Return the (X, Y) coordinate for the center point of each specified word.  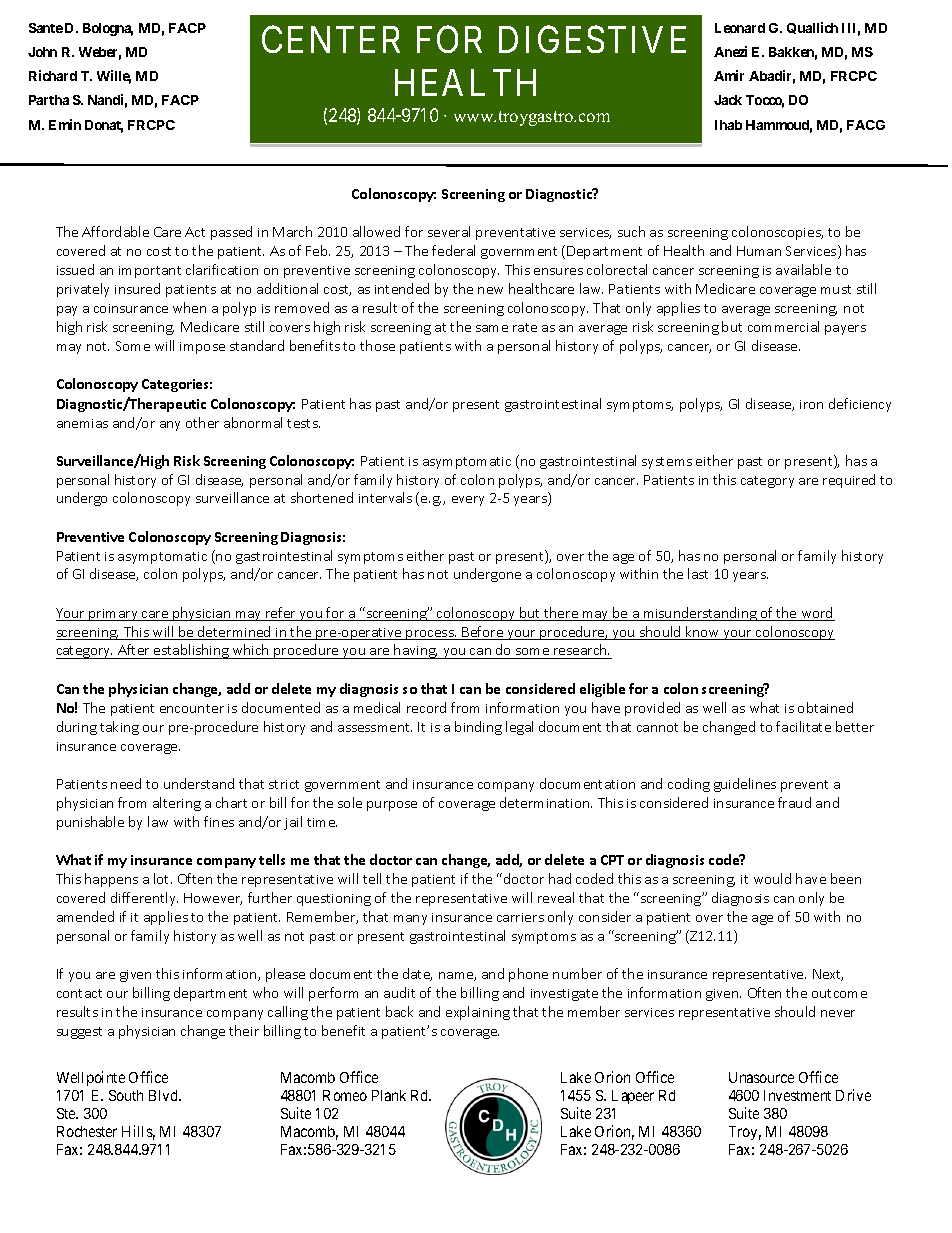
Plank (389, 1095)
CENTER (331, 39)
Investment (797, 1095)
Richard (53, 75)
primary (113, 615)
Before (483, 633)
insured (137, 288)
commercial (783, 326)
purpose (392, 806)
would (772, 878)
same (492, 328)
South (126, 1095)
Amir (729, 75)
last (698, 573)
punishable (90, 823)
